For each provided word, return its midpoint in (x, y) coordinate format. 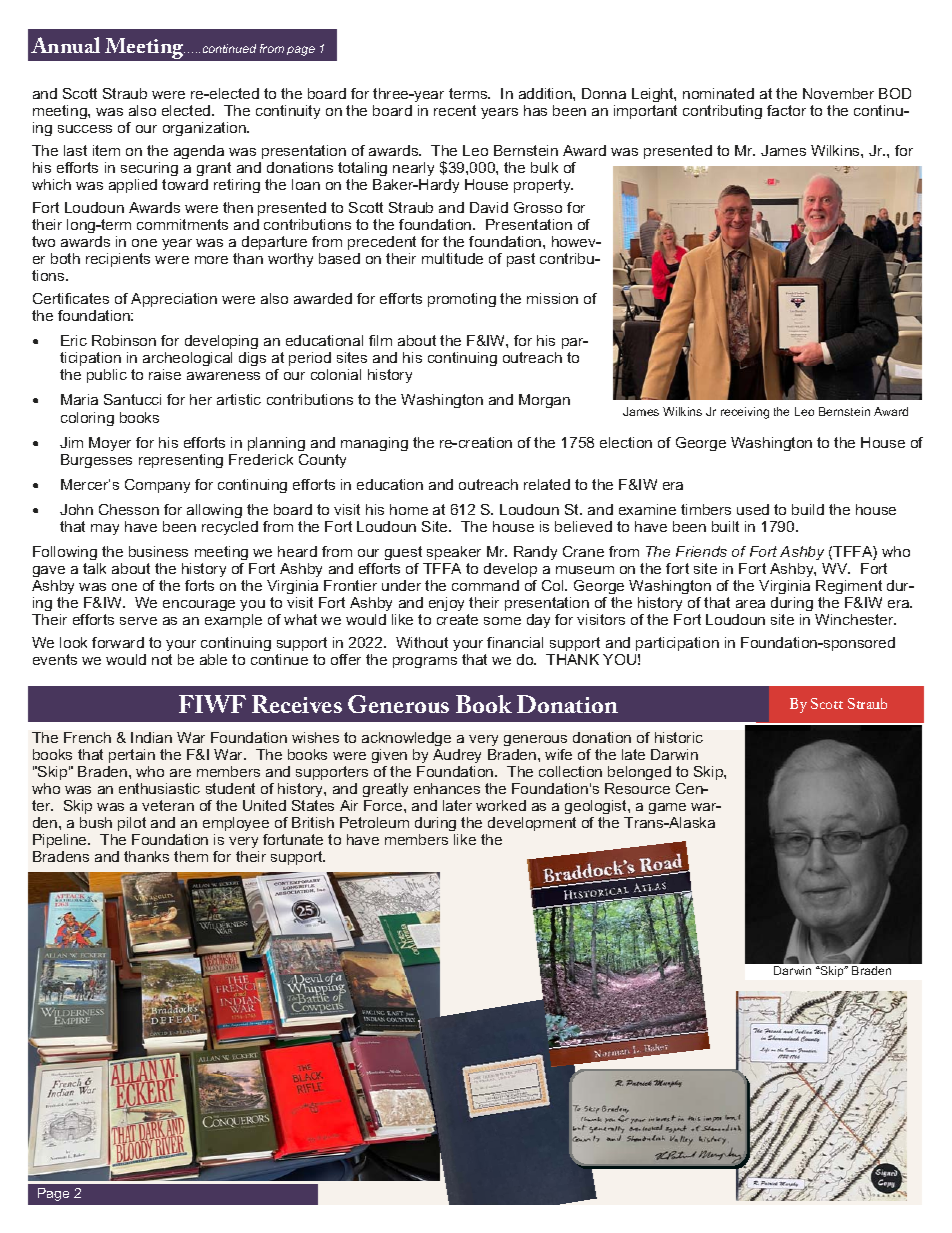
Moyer (110, 444)
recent (455, 110)
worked (501, 805)
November (838, 93)
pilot (132, 824)
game (667, 808)
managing (374, 444)
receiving (745, 413)
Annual (65, 45)
